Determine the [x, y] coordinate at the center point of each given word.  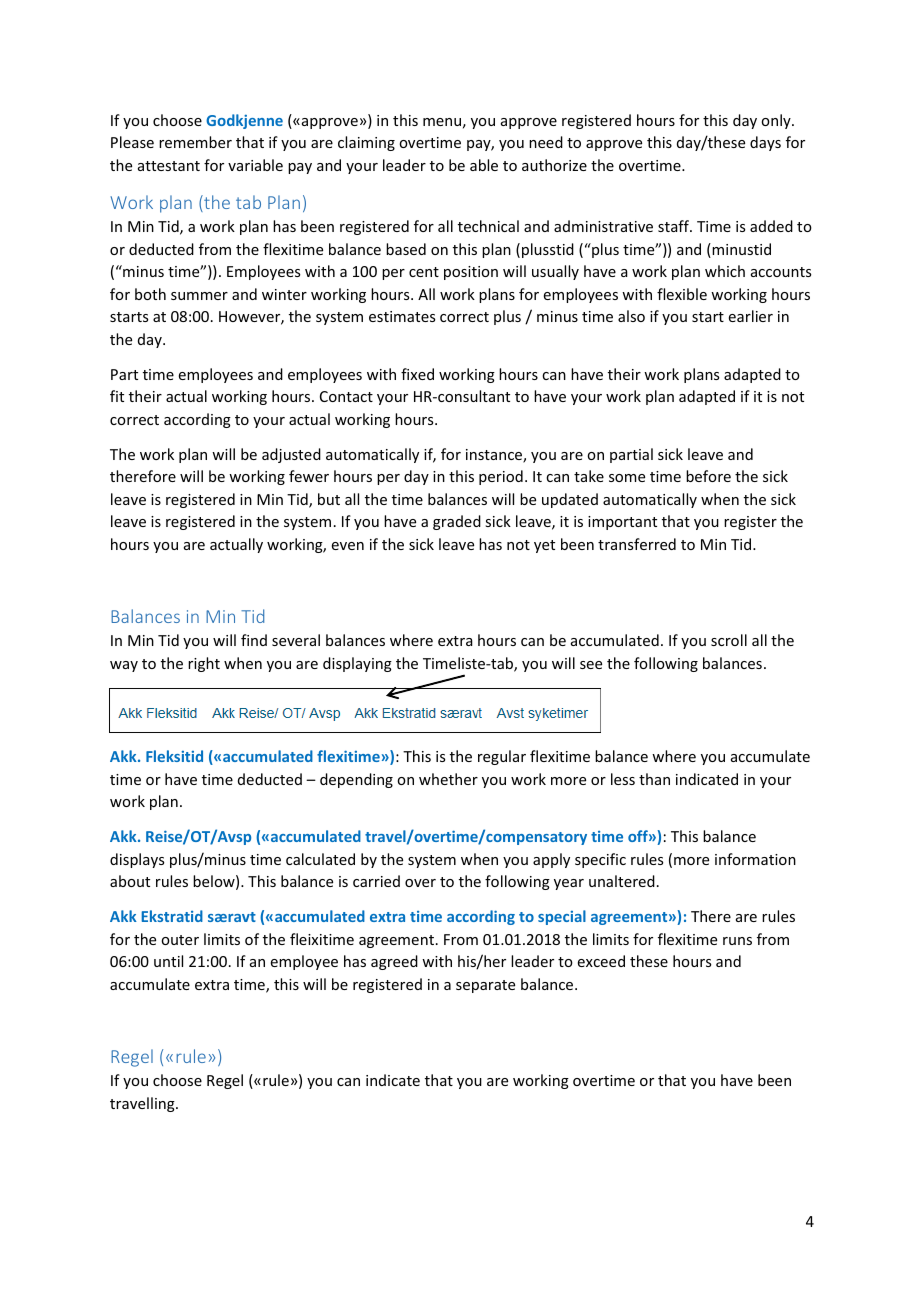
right [204, 664]
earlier [751, 316]
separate [485, 986]
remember [195, 142]
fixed [417, 374]
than [654, 779]
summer [199, 296]
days [765, 143]
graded [457, 522]
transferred [637, 544]
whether [448, 779]
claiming [366, 143]
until [168, 961]
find [254, 640]
